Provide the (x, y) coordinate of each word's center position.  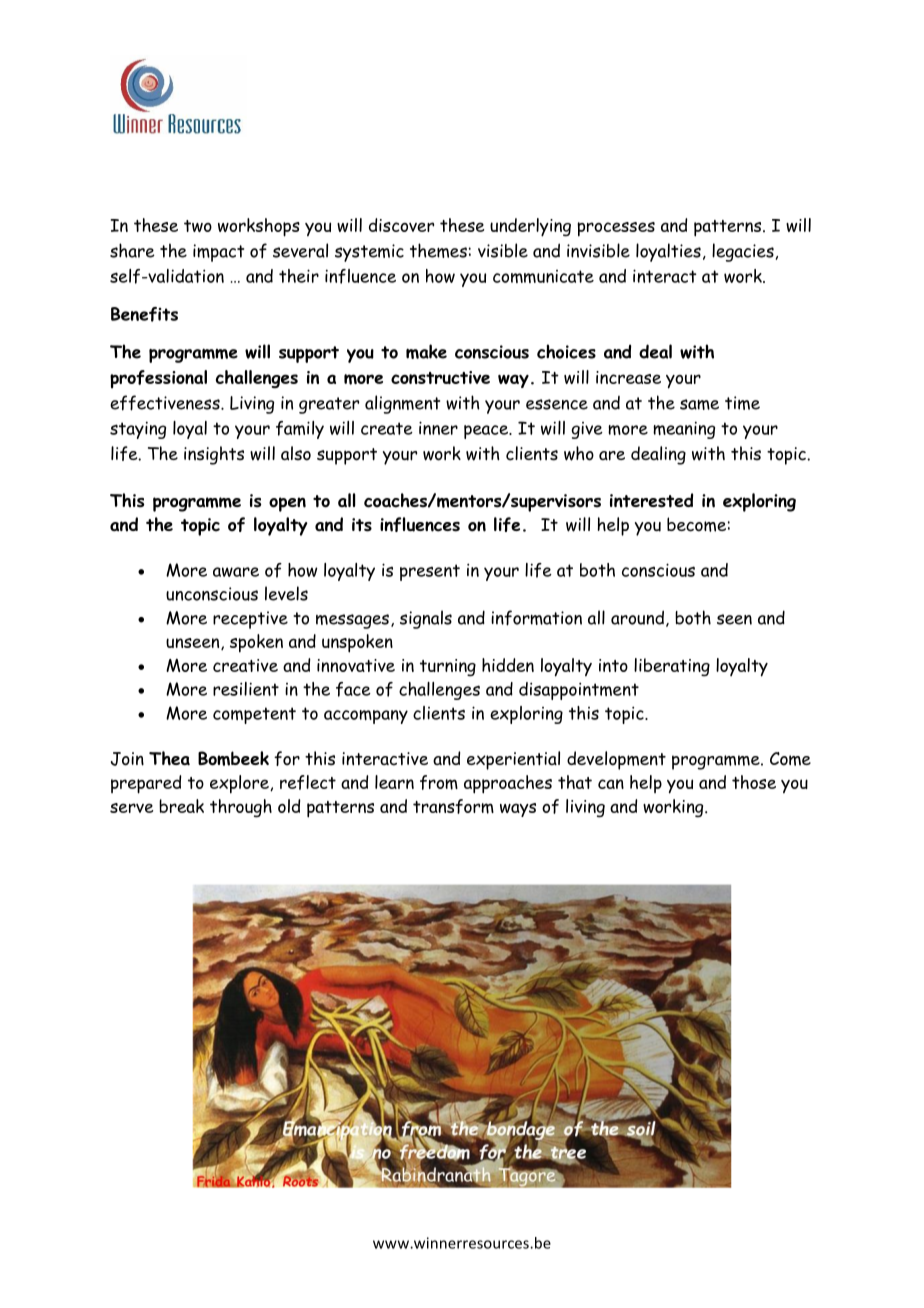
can (611, 784)
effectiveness (166, 403)
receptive (250, 620)
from (439, 782)
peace (487, 432)
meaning (684, 430)
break (181, 806)
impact (218, 253)
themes (438, 250)
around (637, 617)
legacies (743, 252)
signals (426, 619)
